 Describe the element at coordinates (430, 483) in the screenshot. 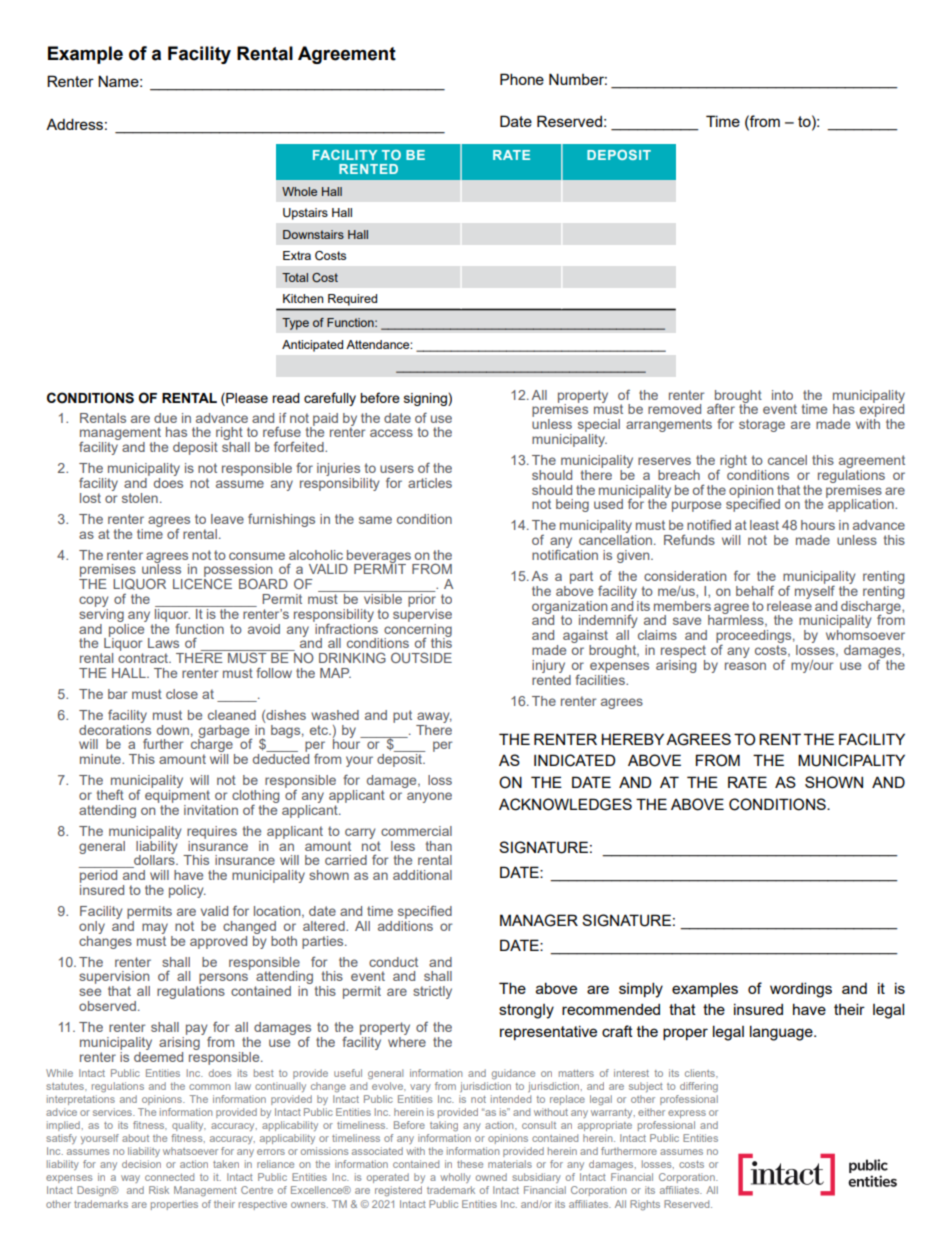

I see `articles` at that location.
